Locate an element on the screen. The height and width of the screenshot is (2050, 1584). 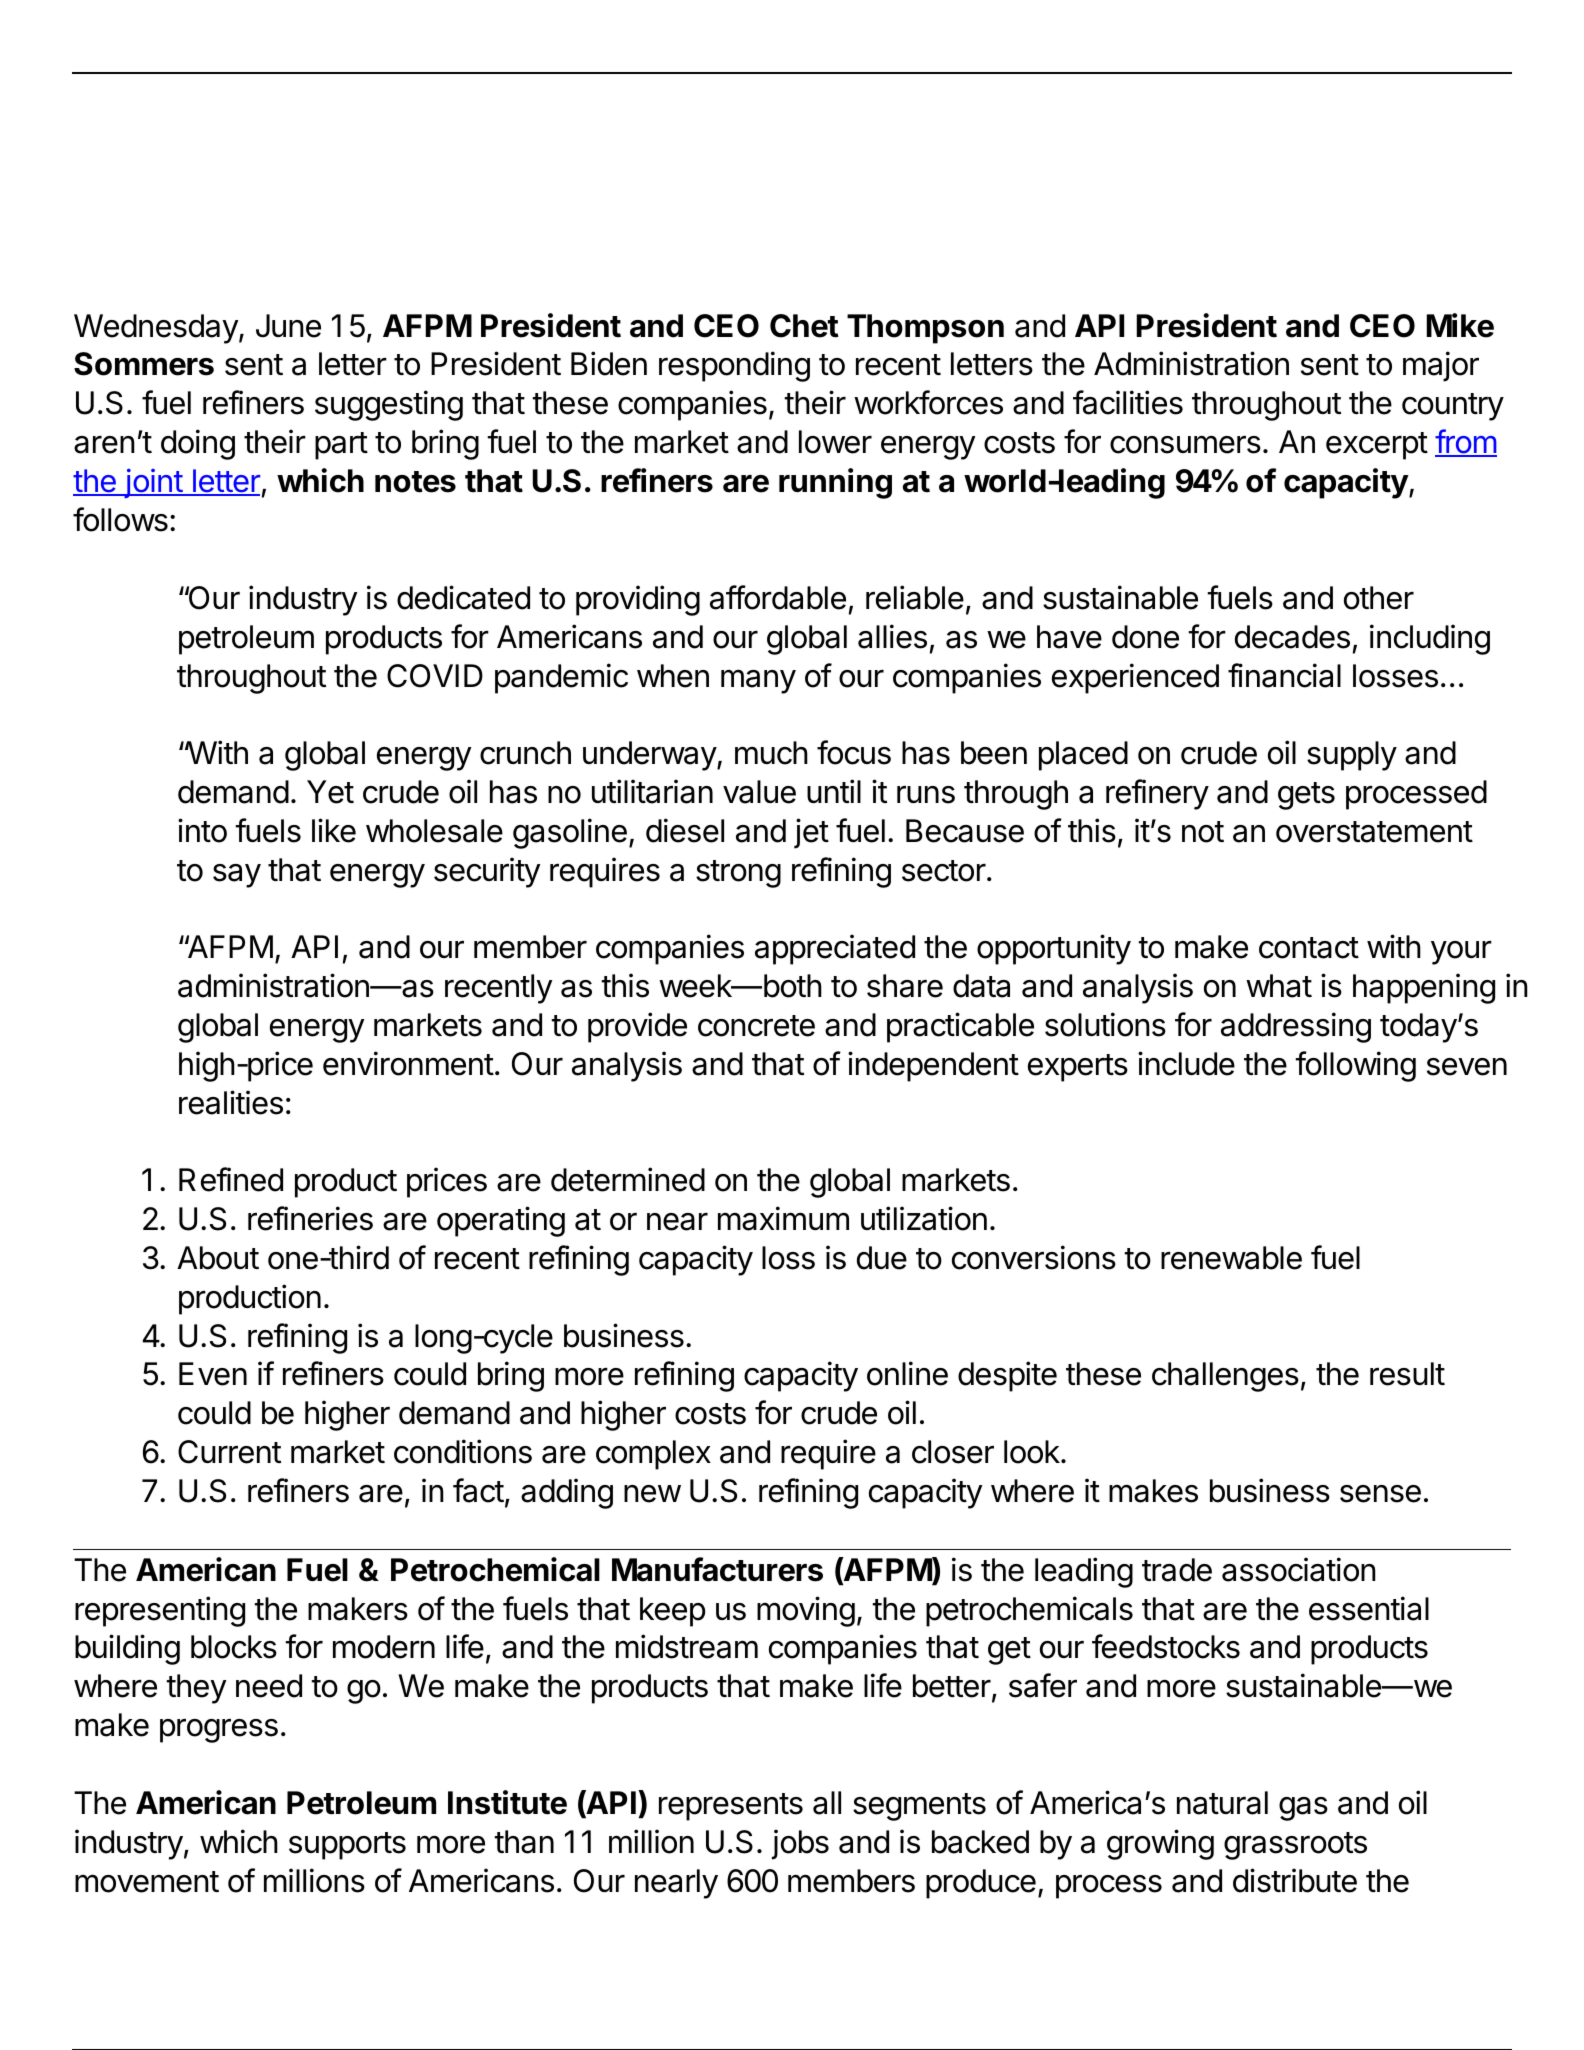
June is located at coordinates (288, 326).
